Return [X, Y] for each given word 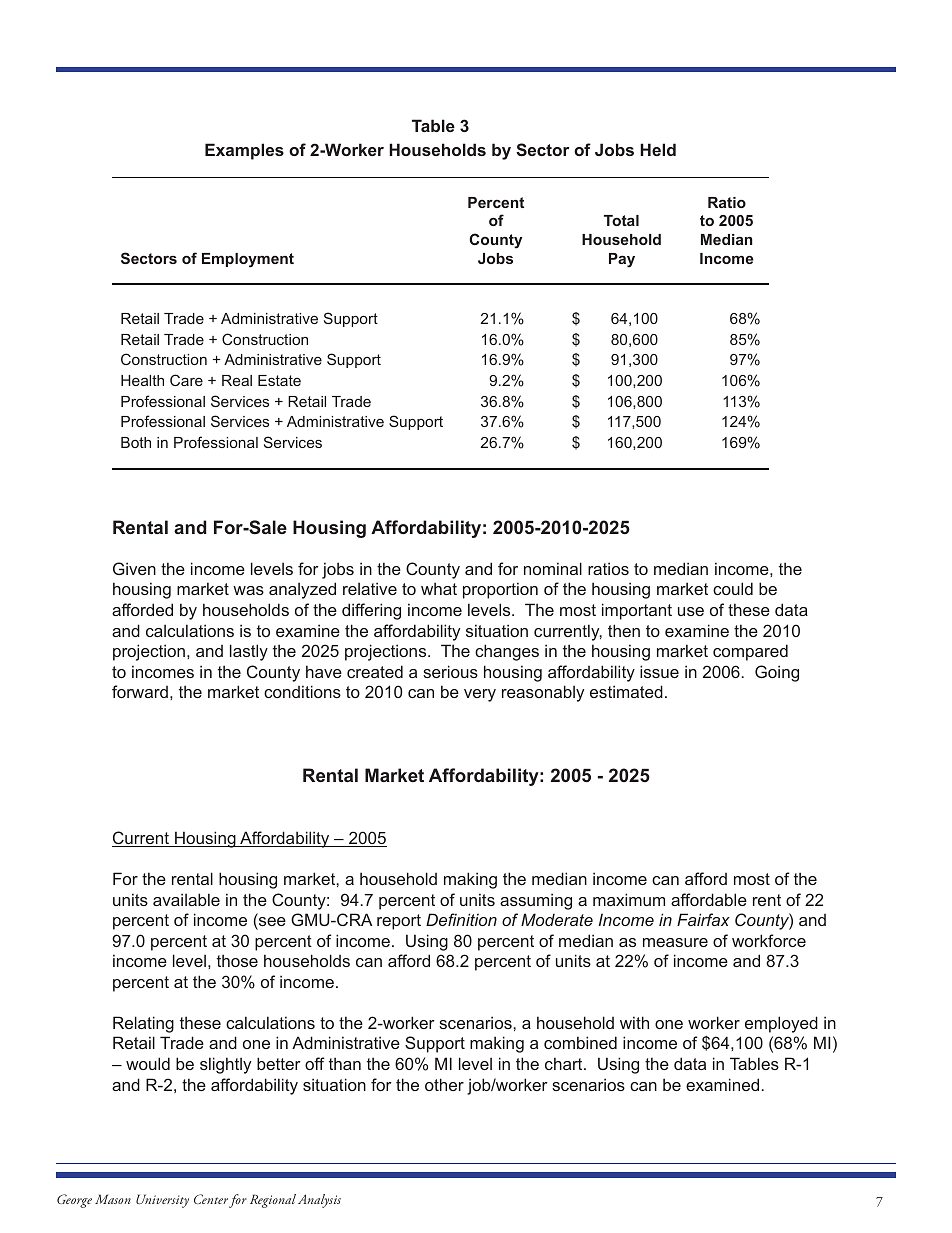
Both [136, 442]
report [399, 922]
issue [659, 671]
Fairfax [703, 919]
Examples [244, 151]
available [186, 899]
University [162, 1201]
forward [140, 691]
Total [621, 220]
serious [450, 671]
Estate [279, 380]
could [733, 588]
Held [658, 149]
